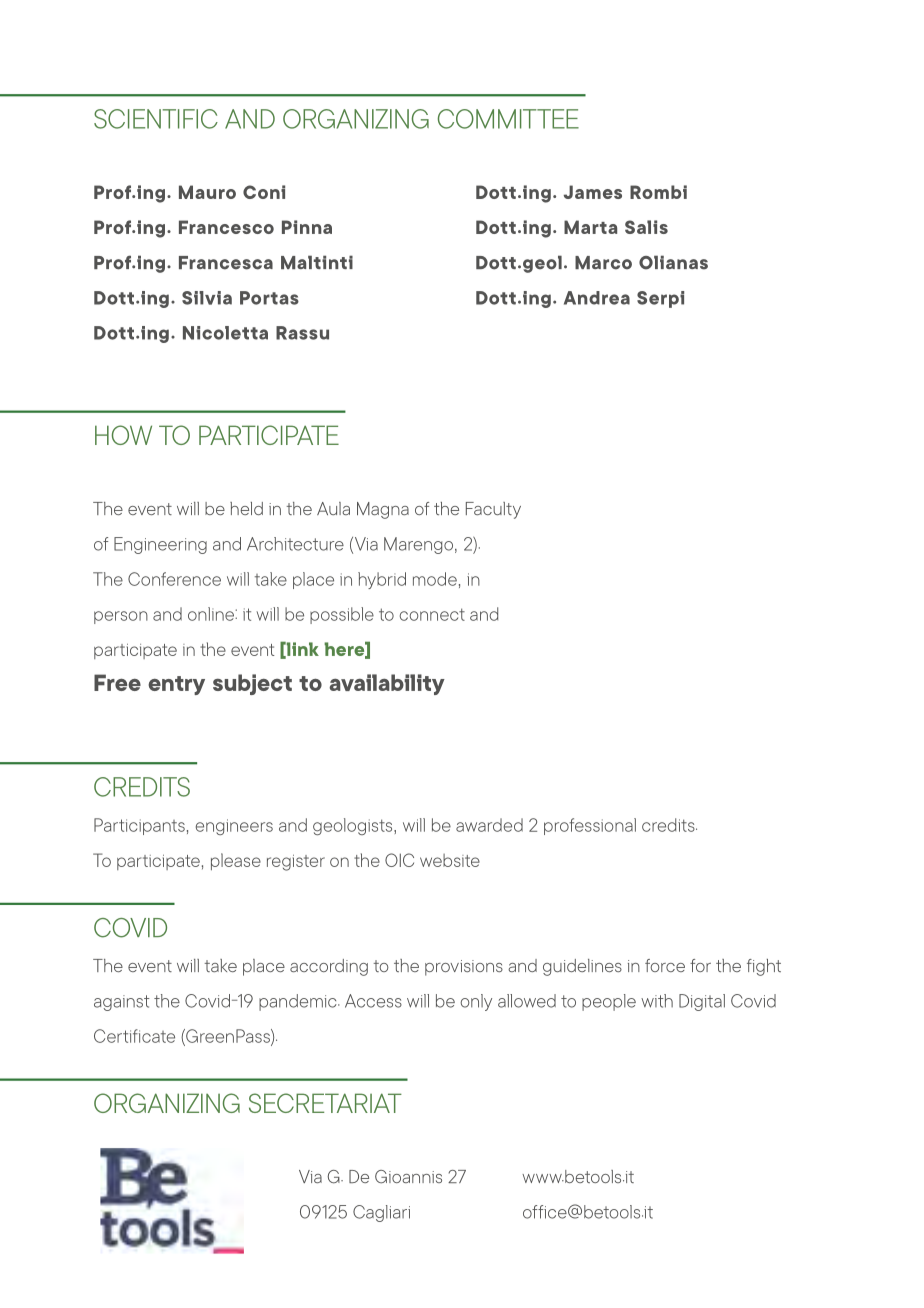 This document has height=1308, width=924. What do you see at coordinates (156, 119) in the document?
I see `SCIENTIFIC` at bounding box center [156, 119].
